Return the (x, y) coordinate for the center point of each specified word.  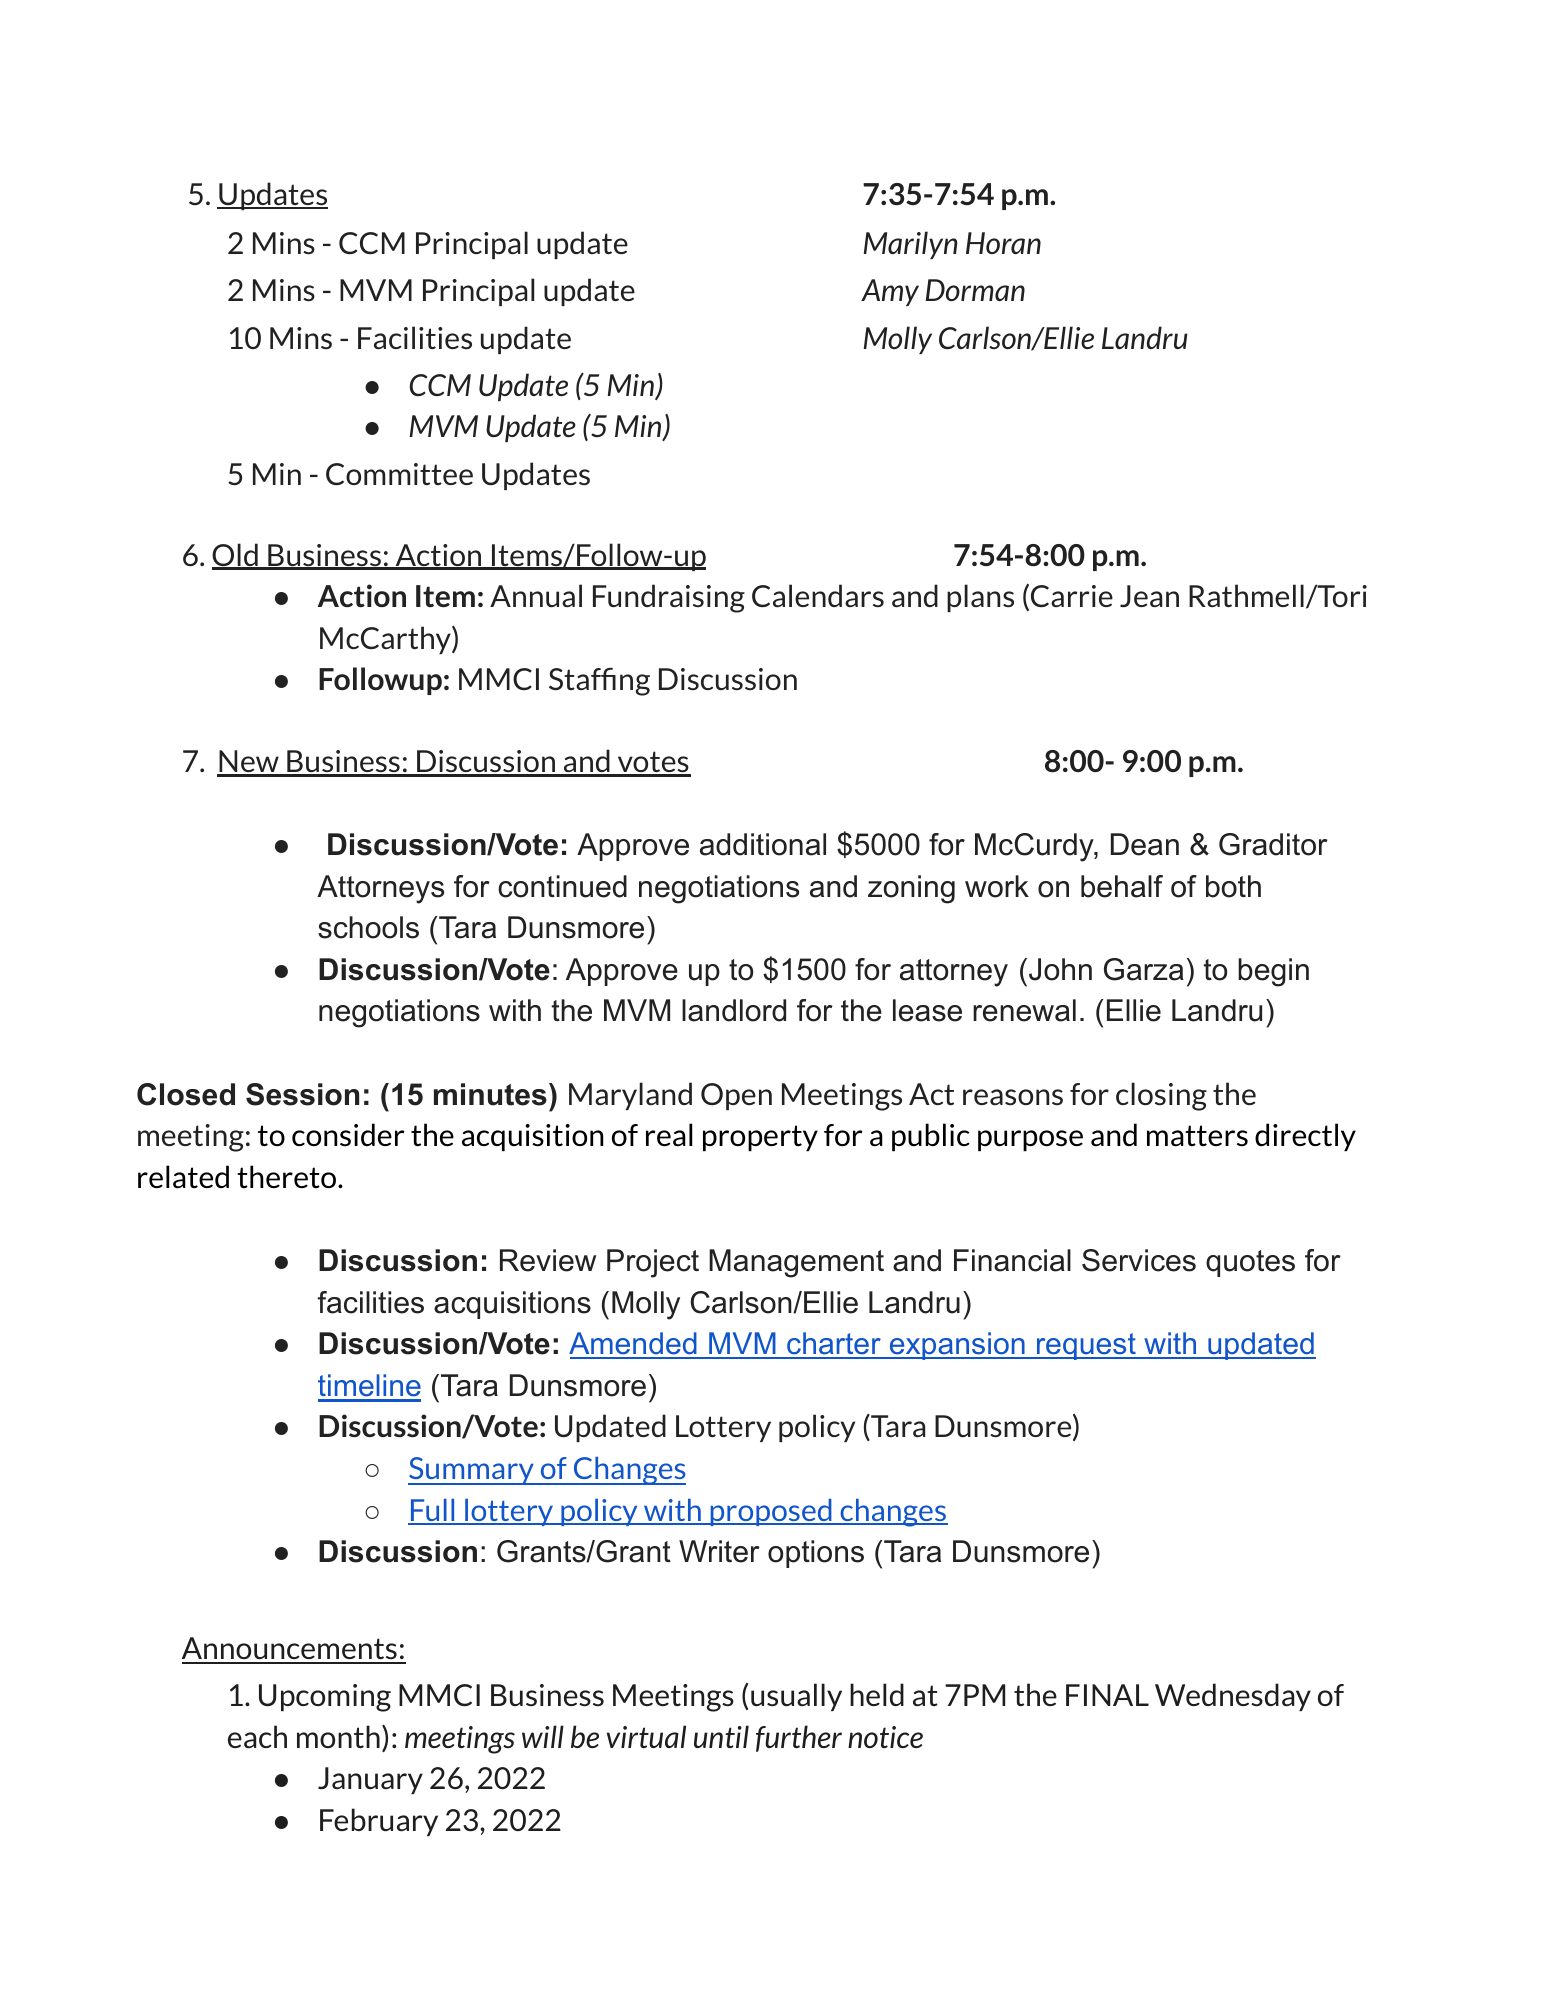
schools (368, 927)
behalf (1122, 886)
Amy (890, 292)
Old (236, 556)
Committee (399, 474)
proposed (771, 1512)
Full (433, 1511)
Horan (1003, 243)
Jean (1149, 596)
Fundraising (669, 598)
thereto (288, 1176)
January (370, 1780)
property (760, 1138)
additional (763, 844)
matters (1197, 1136)
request (1086, 1346)
